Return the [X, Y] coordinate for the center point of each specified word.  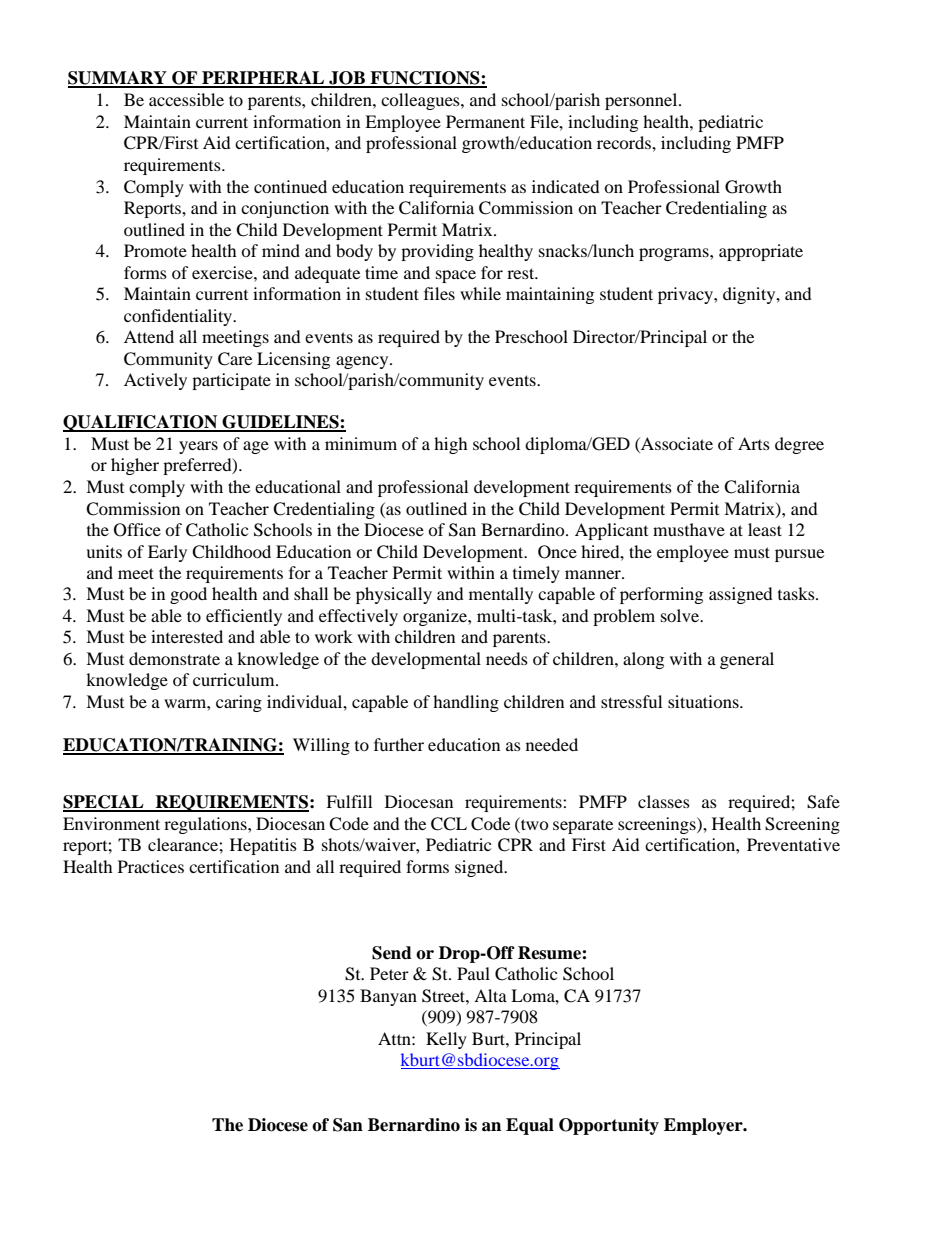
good [188, 595]
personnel [642, 101]
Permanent [485, 121]
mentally [501, 595]
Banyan [388, 997]
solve [681, 615]
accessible [186, 99]
